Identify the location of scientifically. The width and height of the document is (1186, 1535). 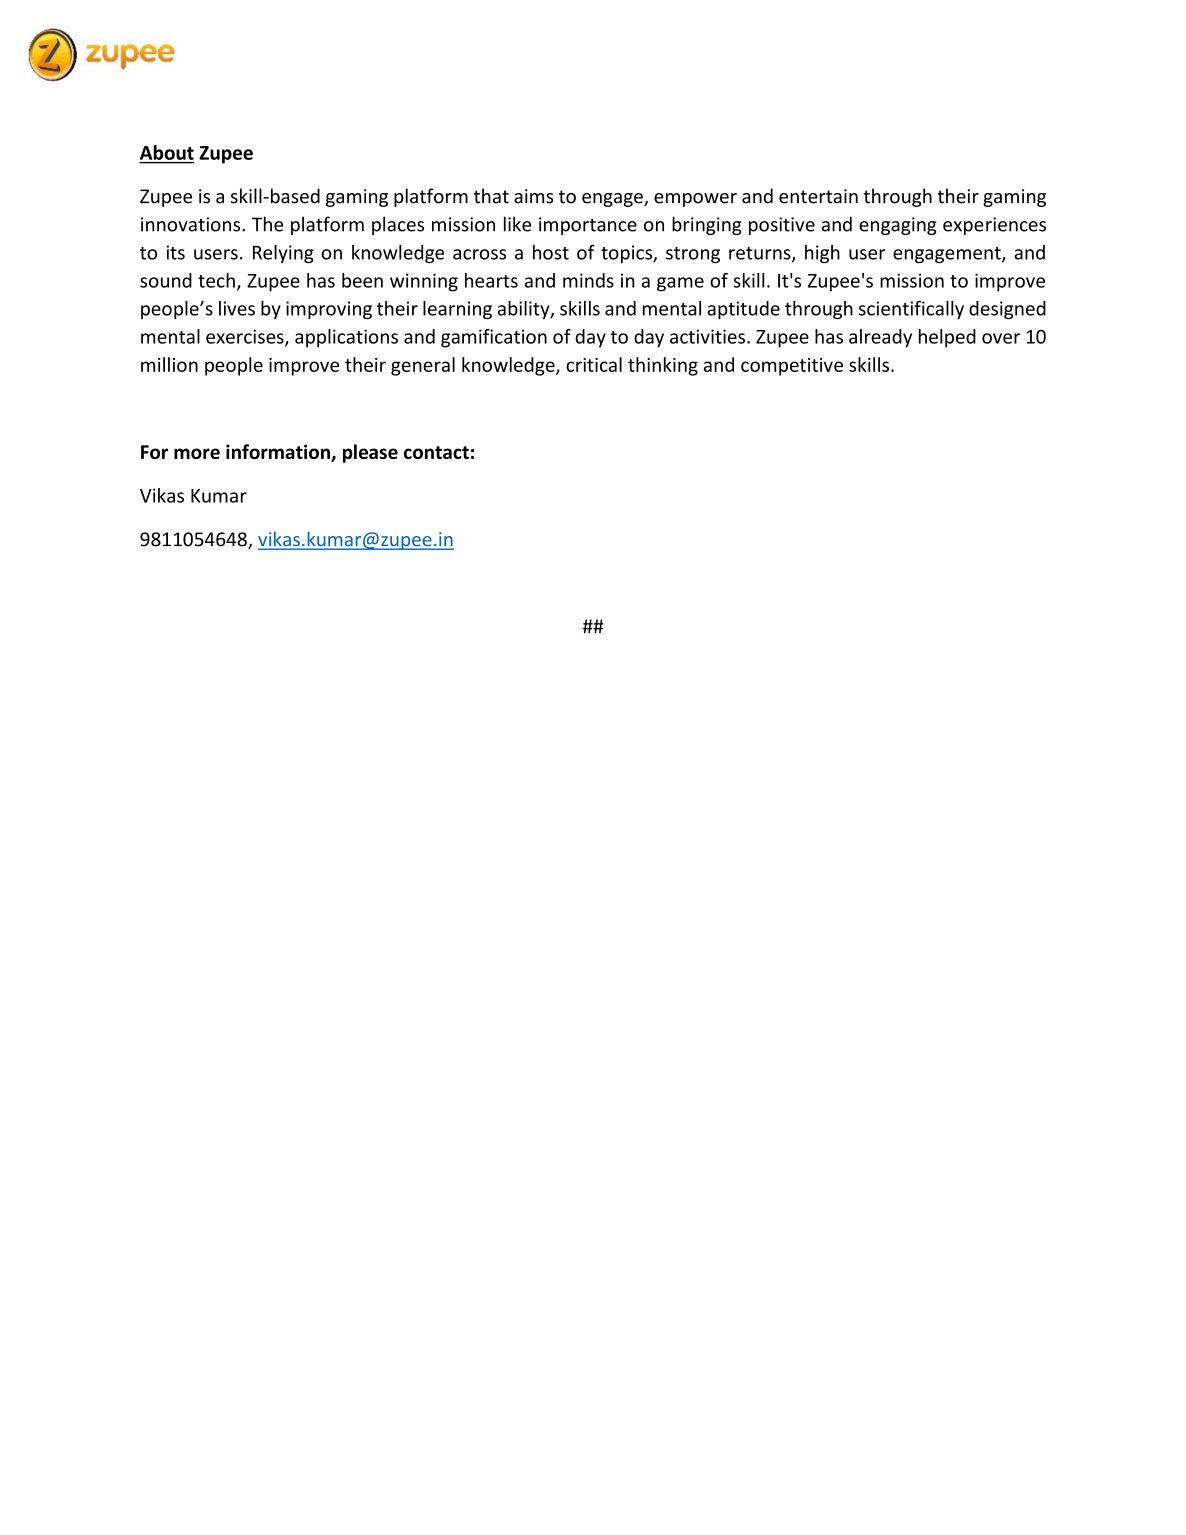
(911, 309).
